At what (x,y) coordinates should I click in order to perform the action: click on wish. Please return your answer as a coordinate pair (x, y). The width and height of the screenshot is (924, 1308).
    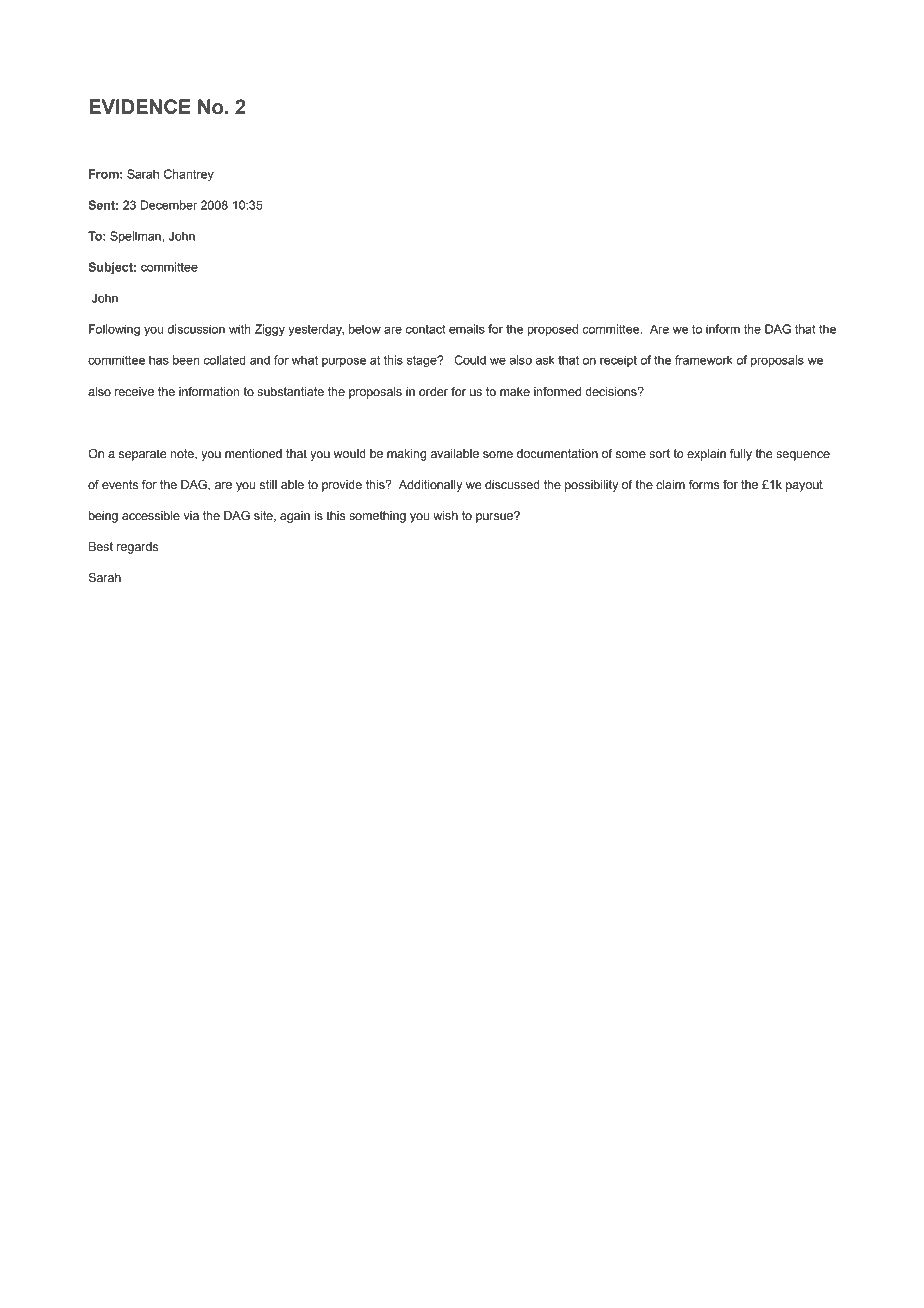
    Looking at the image, I should click on (445, 515).
